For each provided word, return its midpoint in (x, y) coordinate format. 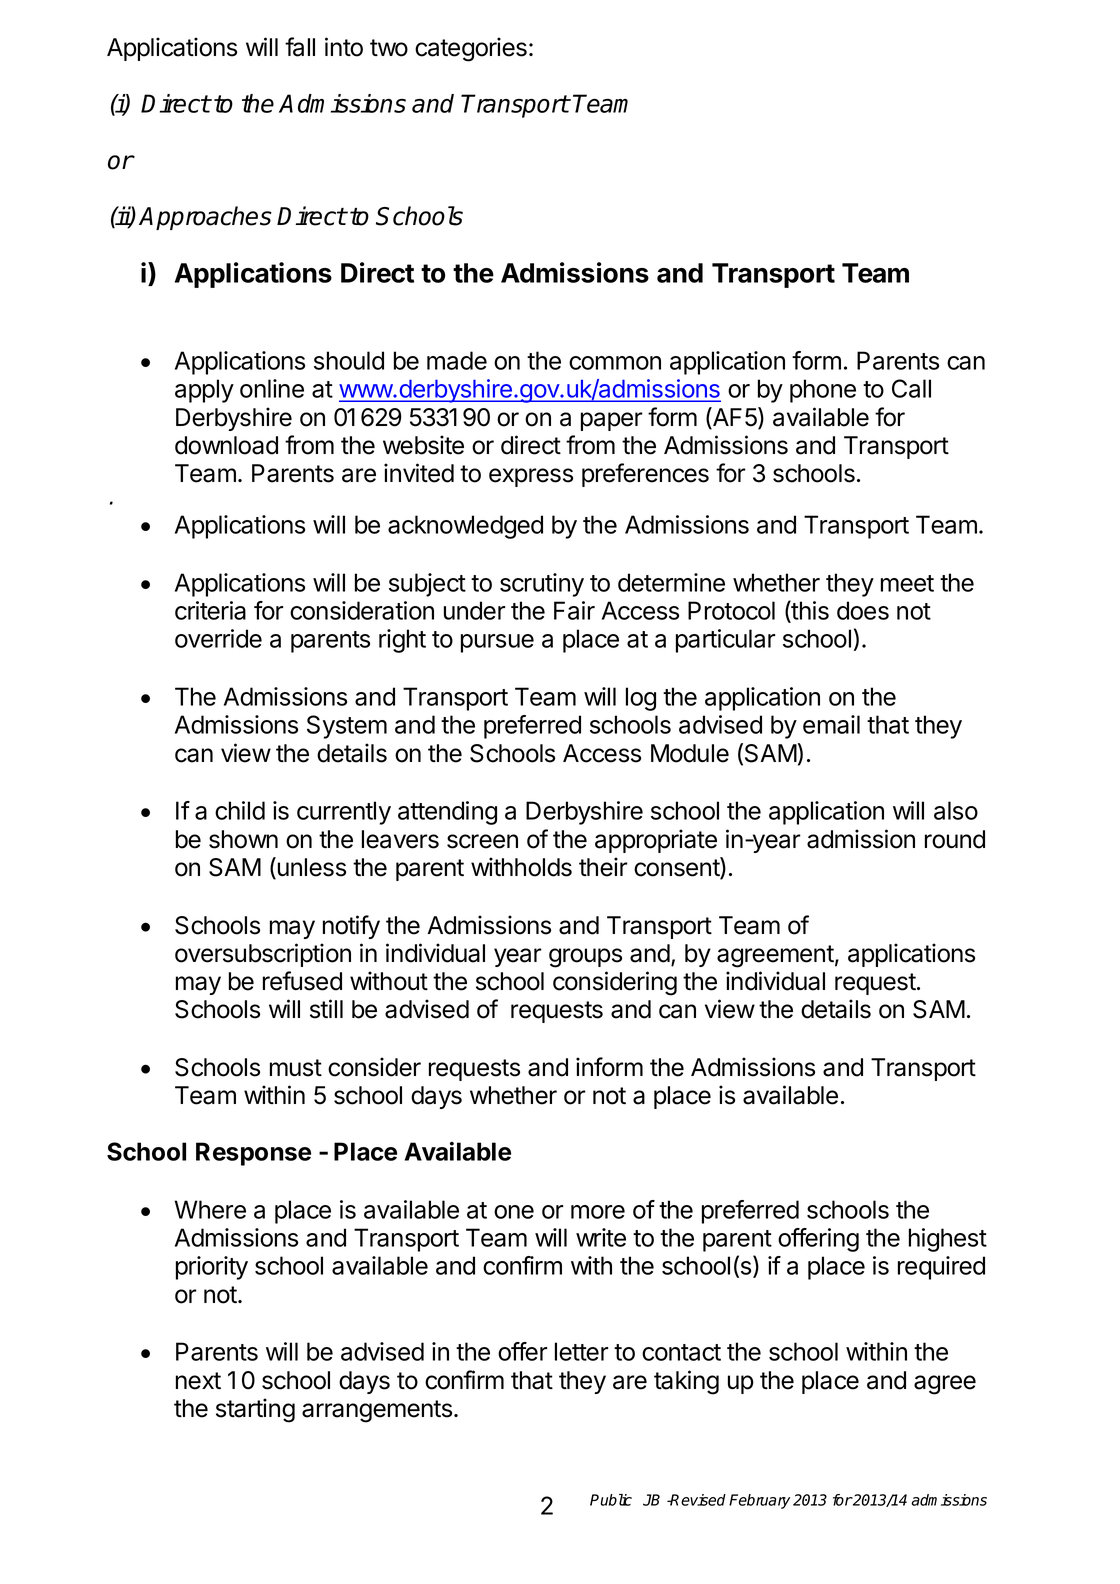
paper (612, 421)
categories (471, 49)
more (598, 1212)
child (240, 810)
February (759, 1501)
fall (300, 47)
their (603, 867)
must (296, 1068)
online (272, 388)
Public (611, 1500)
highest (948, 1240)
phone (823, 391)
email (831, 724)
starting (255, 1410)
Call (911, 388)
